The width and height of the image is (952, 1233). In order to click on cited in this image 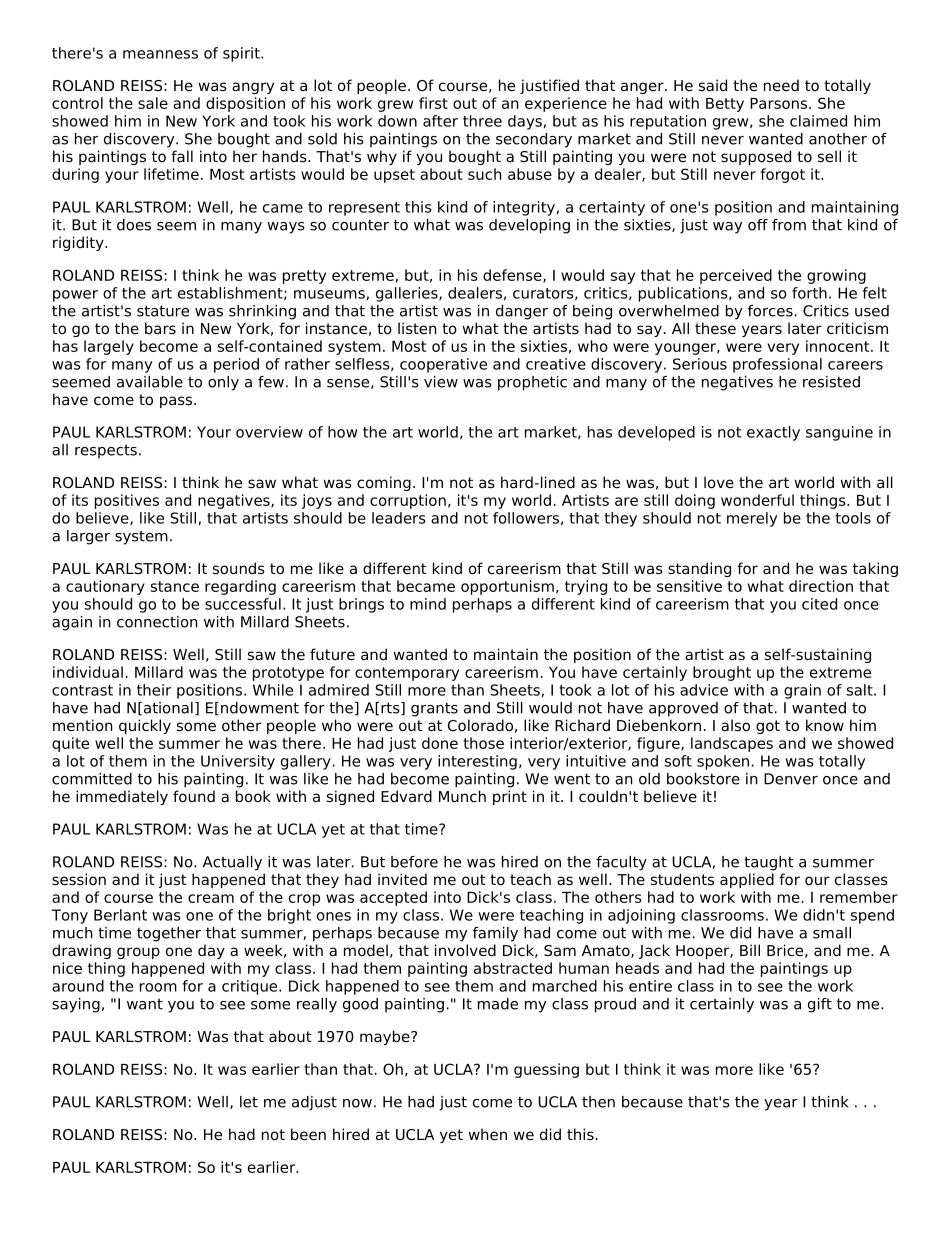, I will do `click(819, 604)`.
